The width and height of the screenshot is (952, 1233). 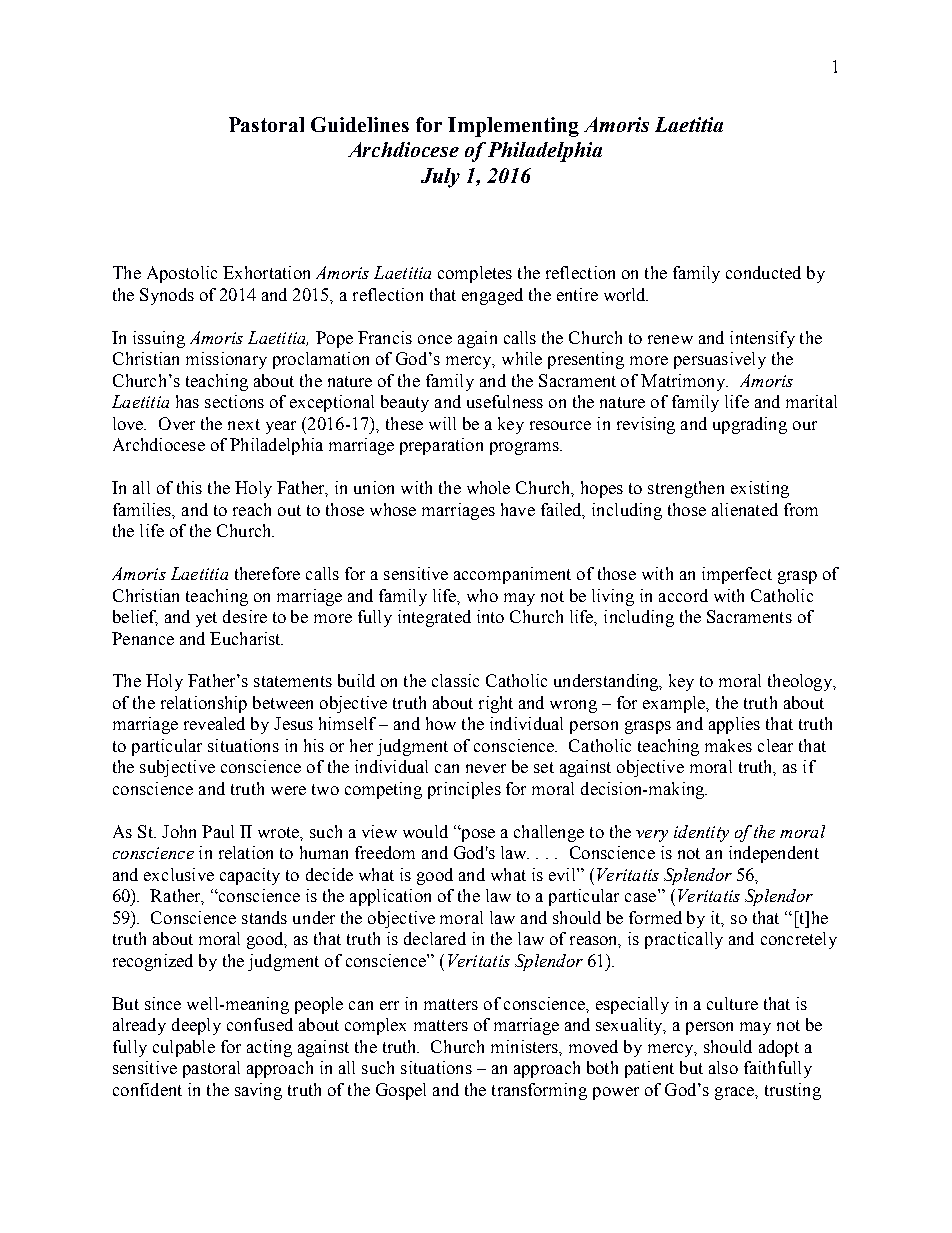 What do you see at coordinates (360, 124) in the screenshot?
I see `Guidelines` at bounding box center [360, 124].
